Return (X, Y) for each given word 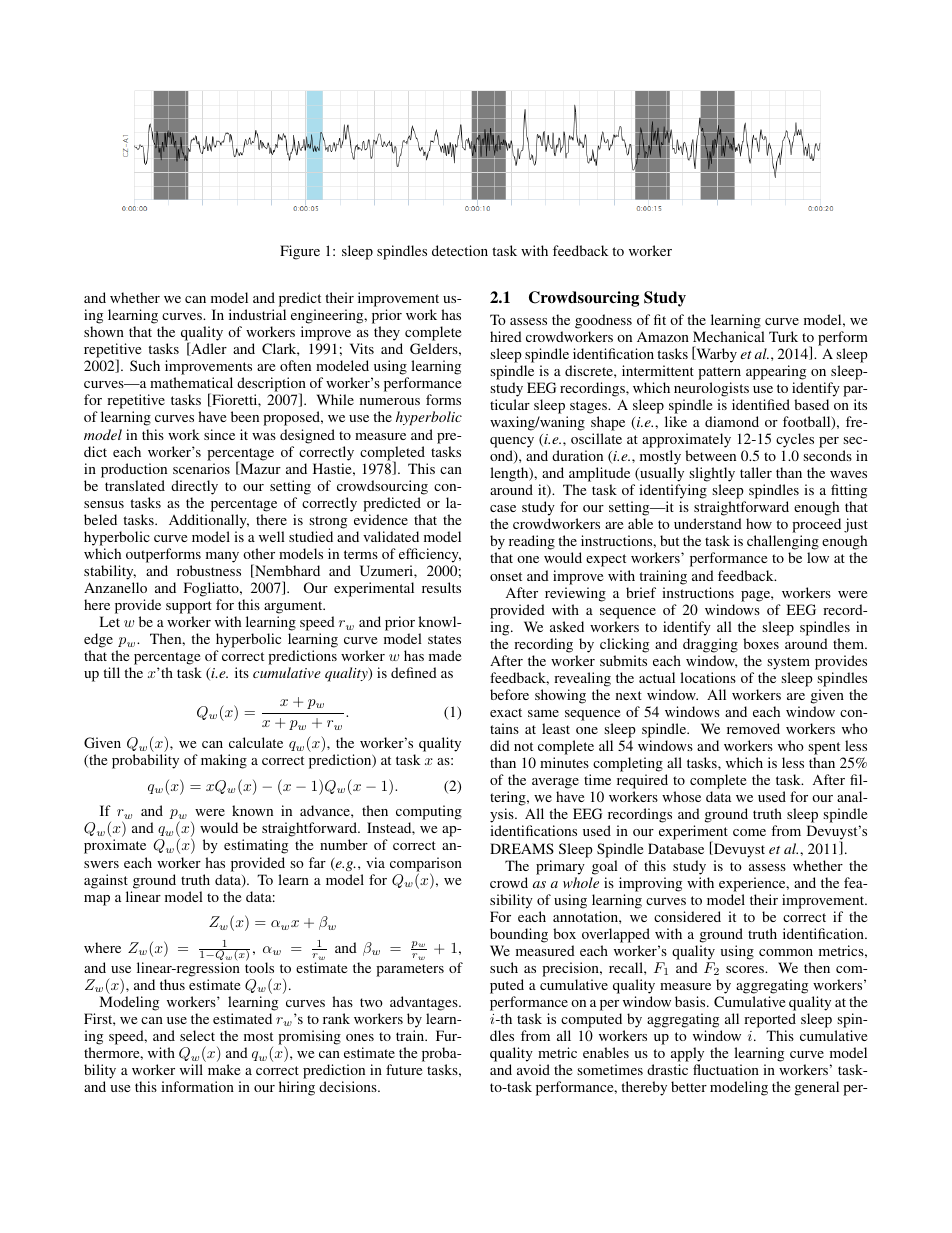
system (788, 663)
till (111, 672)
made (445, 655)
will (191, 1069)
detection (460, 250)
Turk (783, 336)
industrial (257, 314)
